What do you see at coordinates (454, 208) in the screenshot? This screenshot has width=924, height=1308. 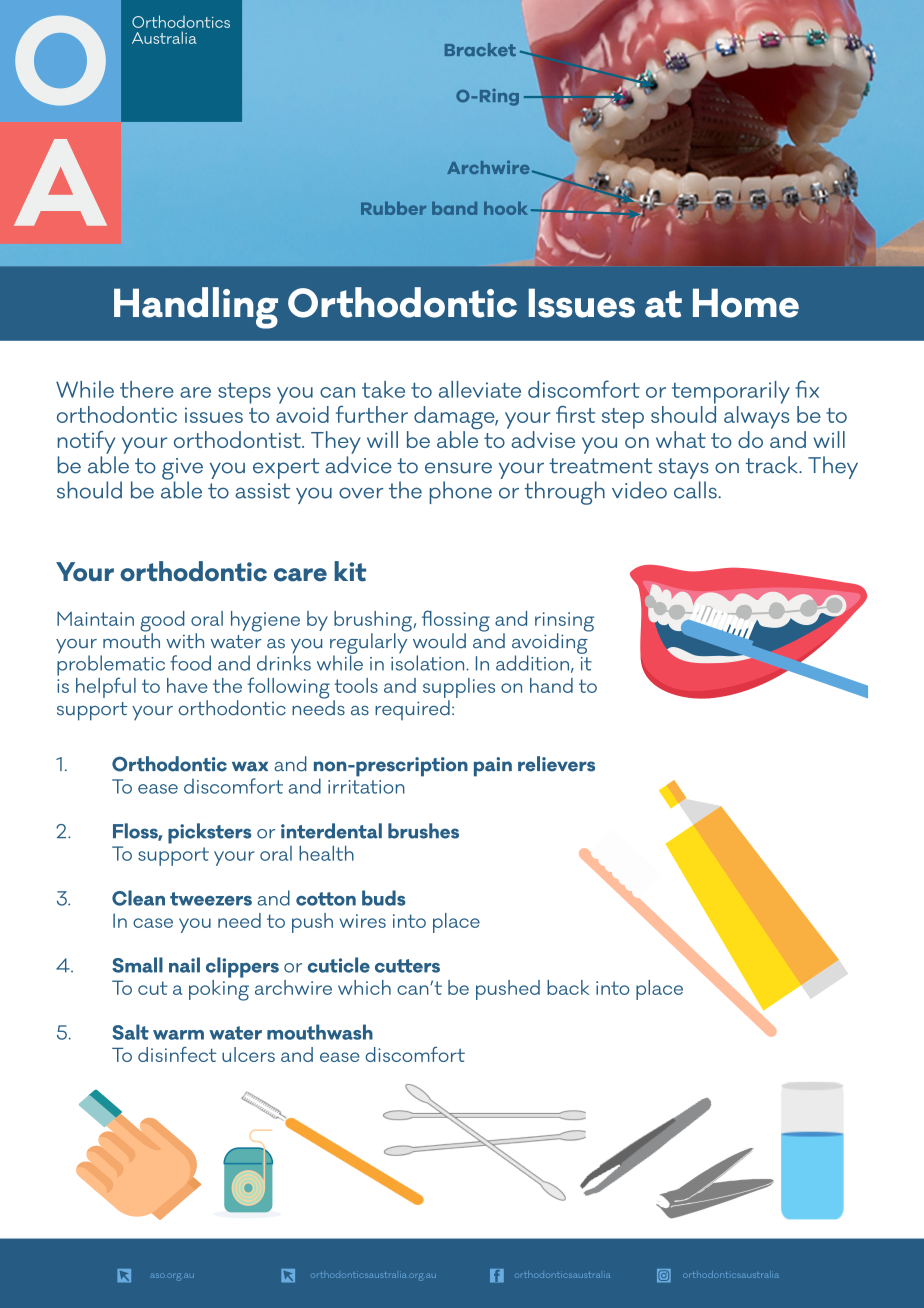 I see `band` at bounding box center [454, 208].
